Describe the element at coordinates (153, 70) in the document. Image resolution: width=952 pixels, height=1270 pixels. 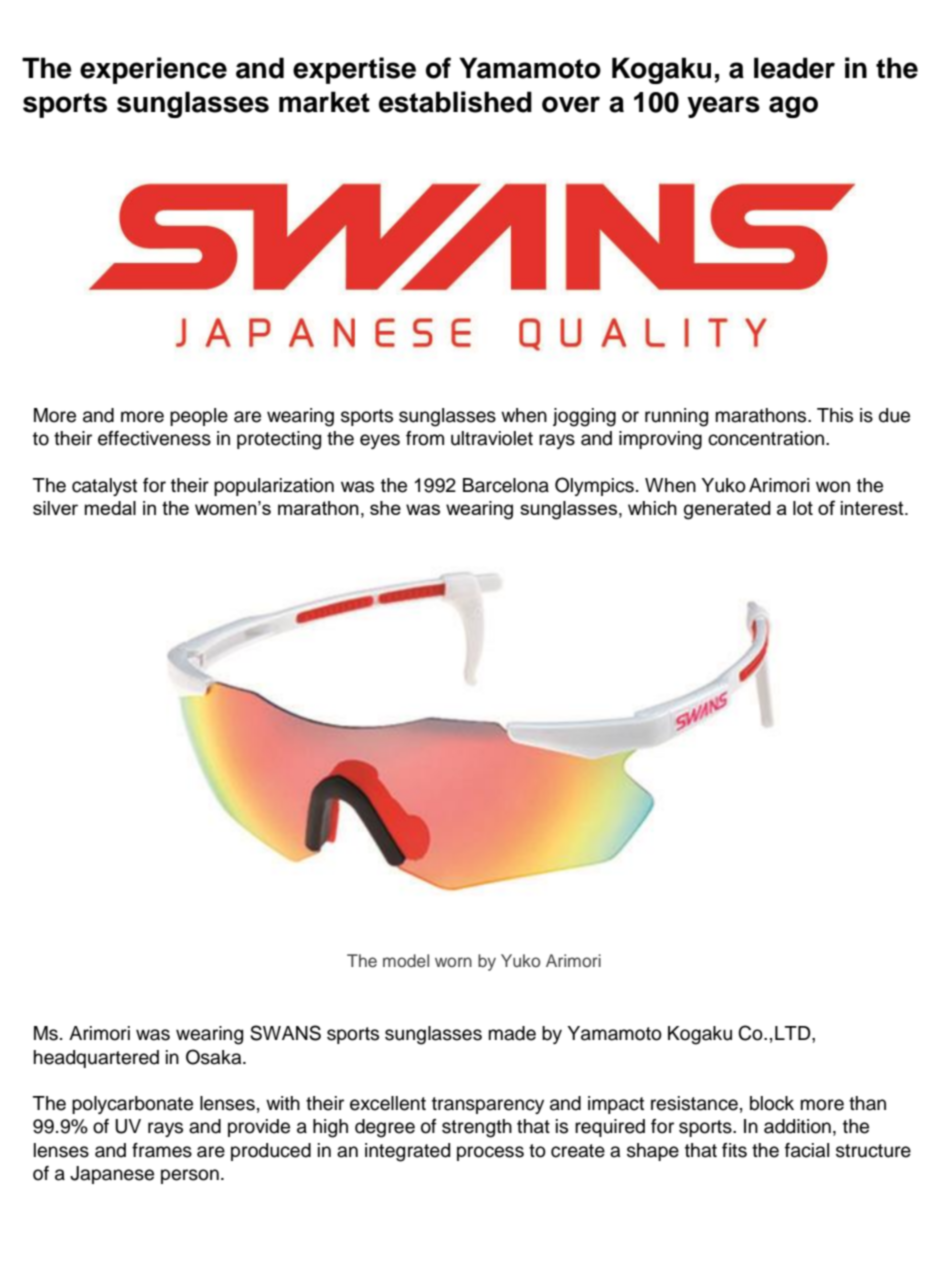
I see `experience` at that location.
